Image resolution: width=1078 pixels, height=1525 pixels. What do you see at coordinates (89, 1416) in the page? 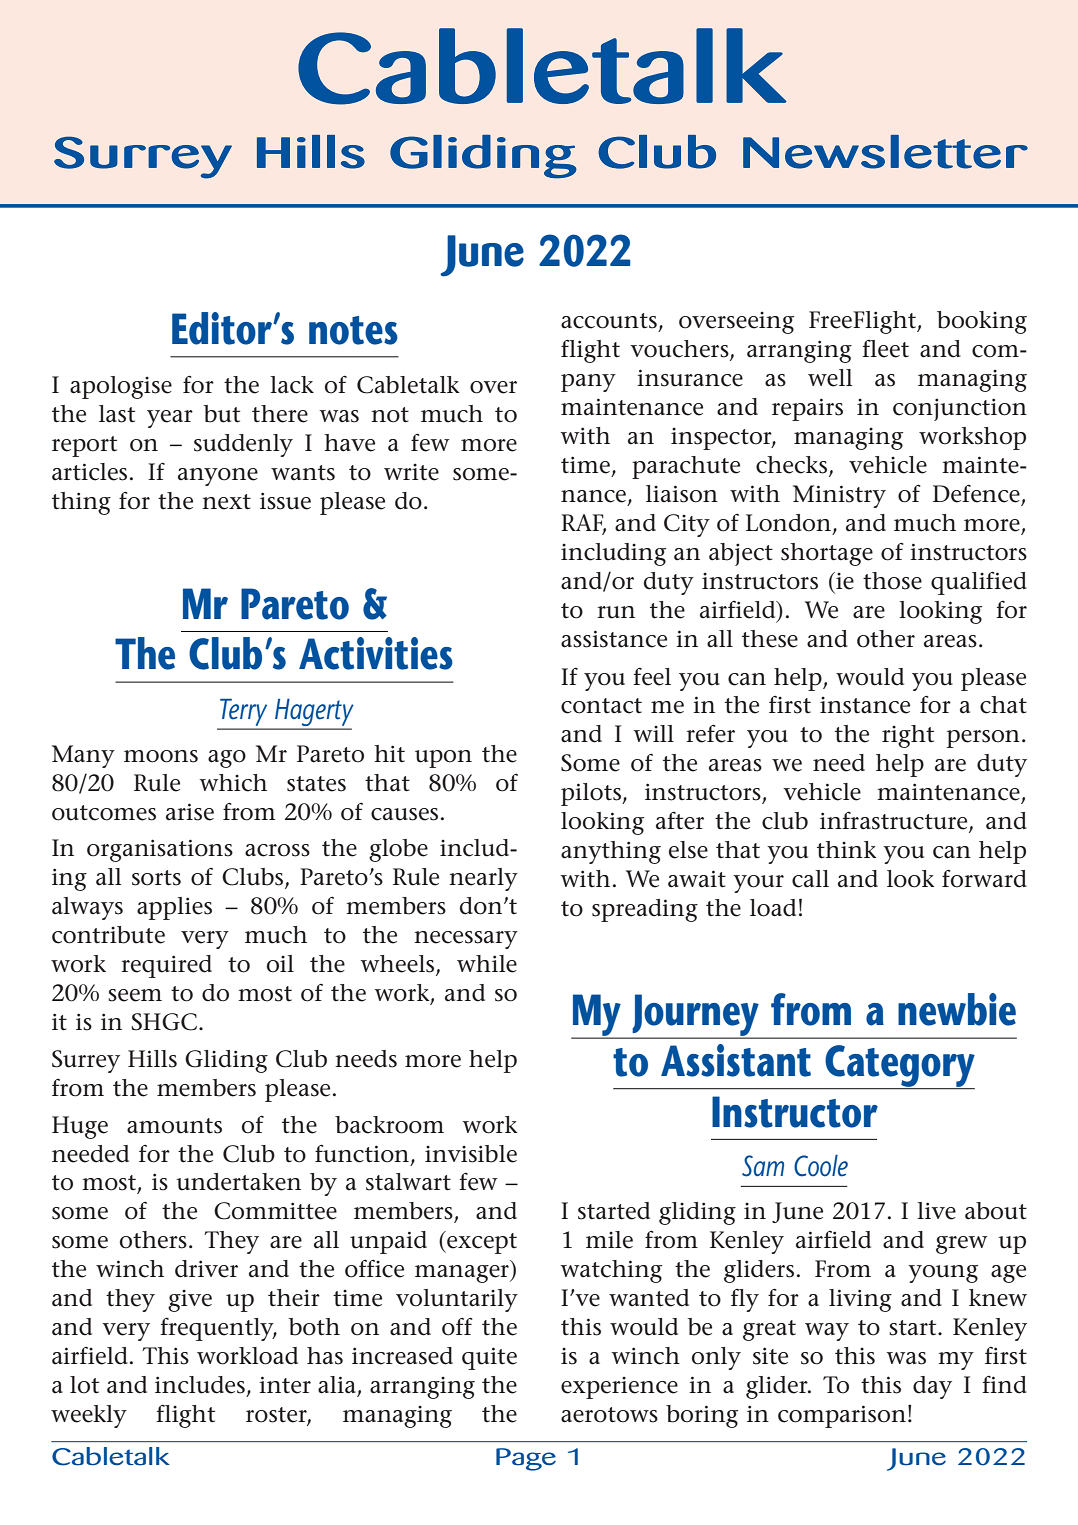
I see `weekly` at bounding box center [89, 1416].
